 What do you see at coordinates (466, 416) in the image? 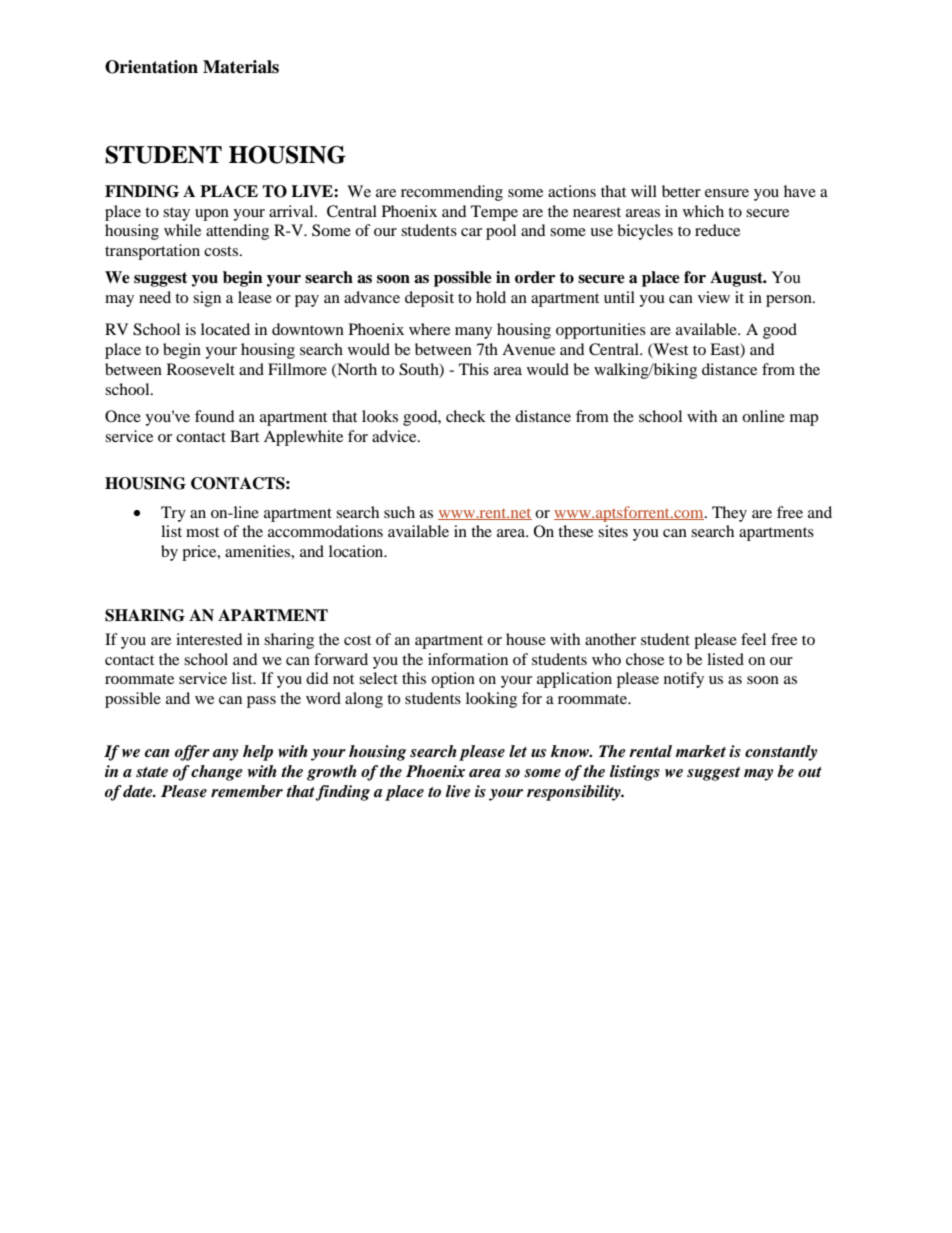
I see `check` at bounding box center [466, 416].
